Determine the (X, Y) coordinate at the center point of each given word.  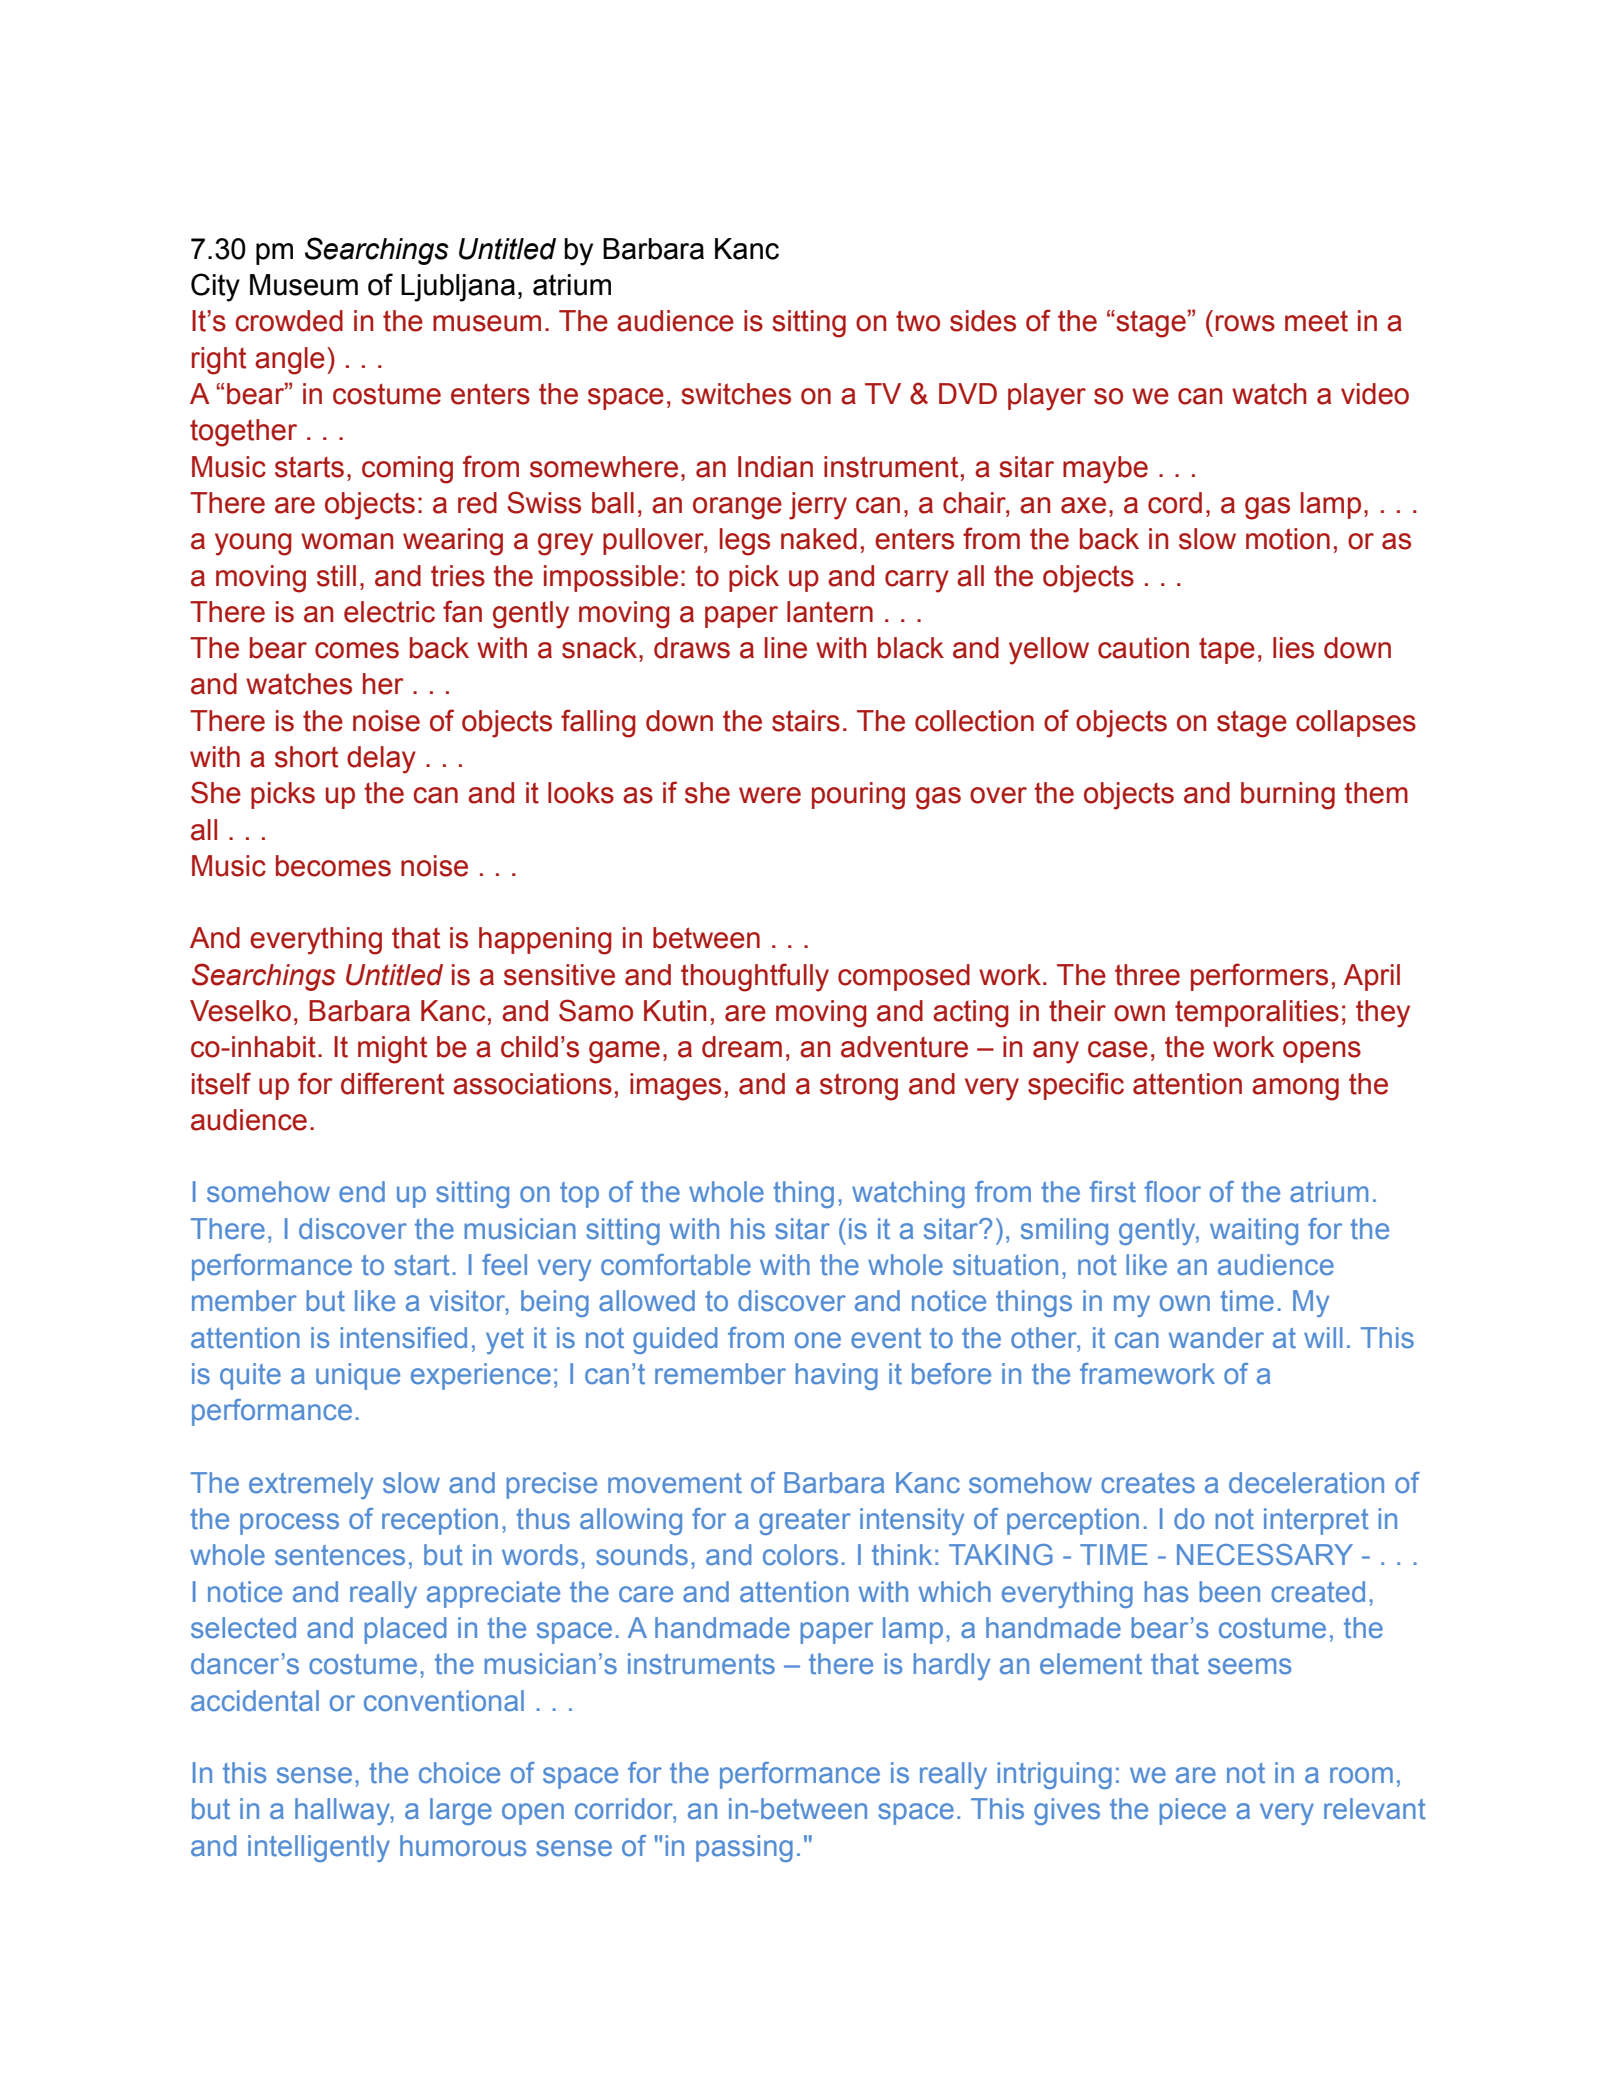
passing (744, 1848)
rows (1245, 323)
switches (736, 394)
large (461, 1811)
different (392, 1083)
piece (1192, 1811)
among (1295, 1089)
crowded (289, 321)
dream (742, 1047)
